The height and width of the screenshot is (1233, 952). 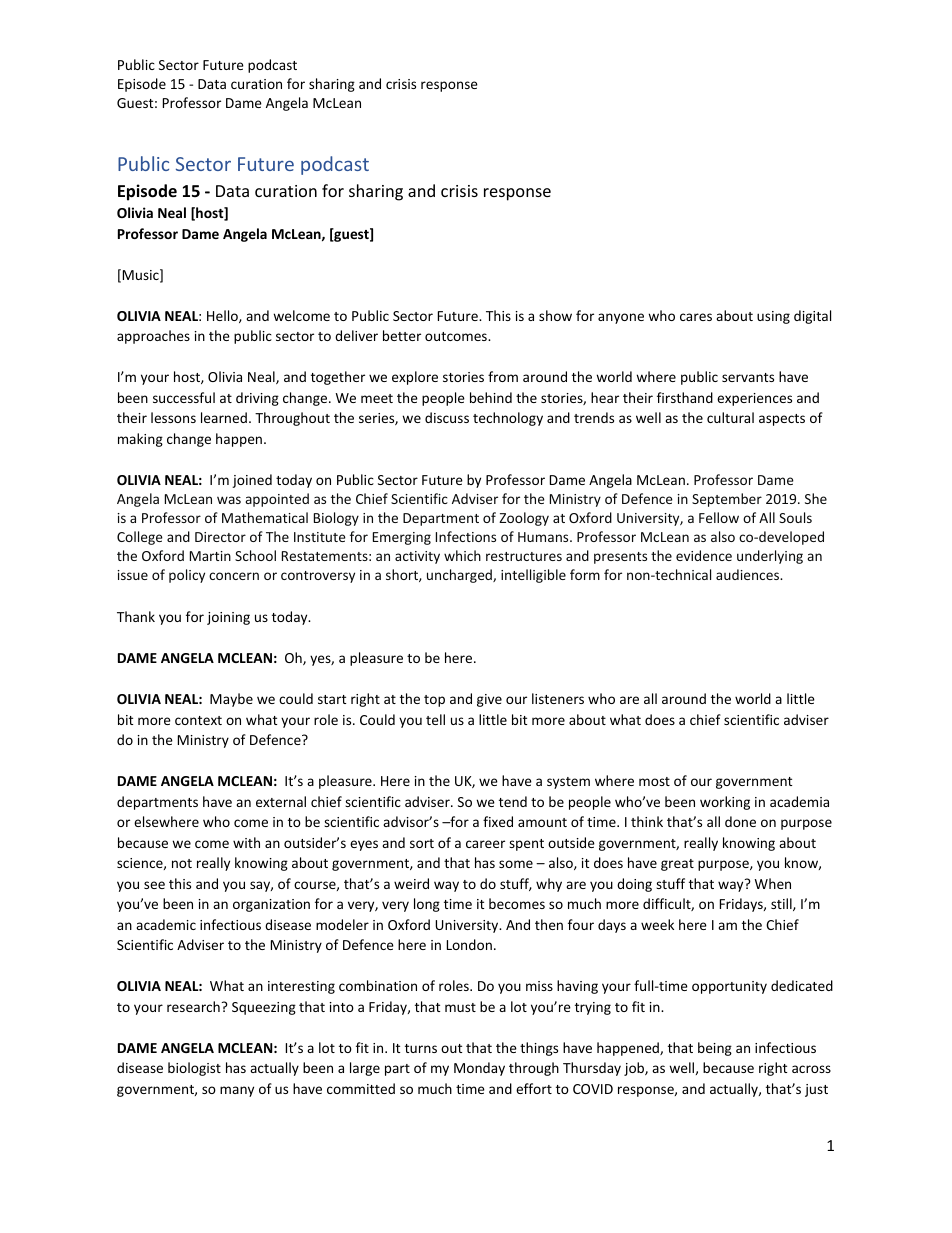 What do you see at coordinates (715, 1049) in the screenshot?
I see `being` at bounding box center [715, 1049].
